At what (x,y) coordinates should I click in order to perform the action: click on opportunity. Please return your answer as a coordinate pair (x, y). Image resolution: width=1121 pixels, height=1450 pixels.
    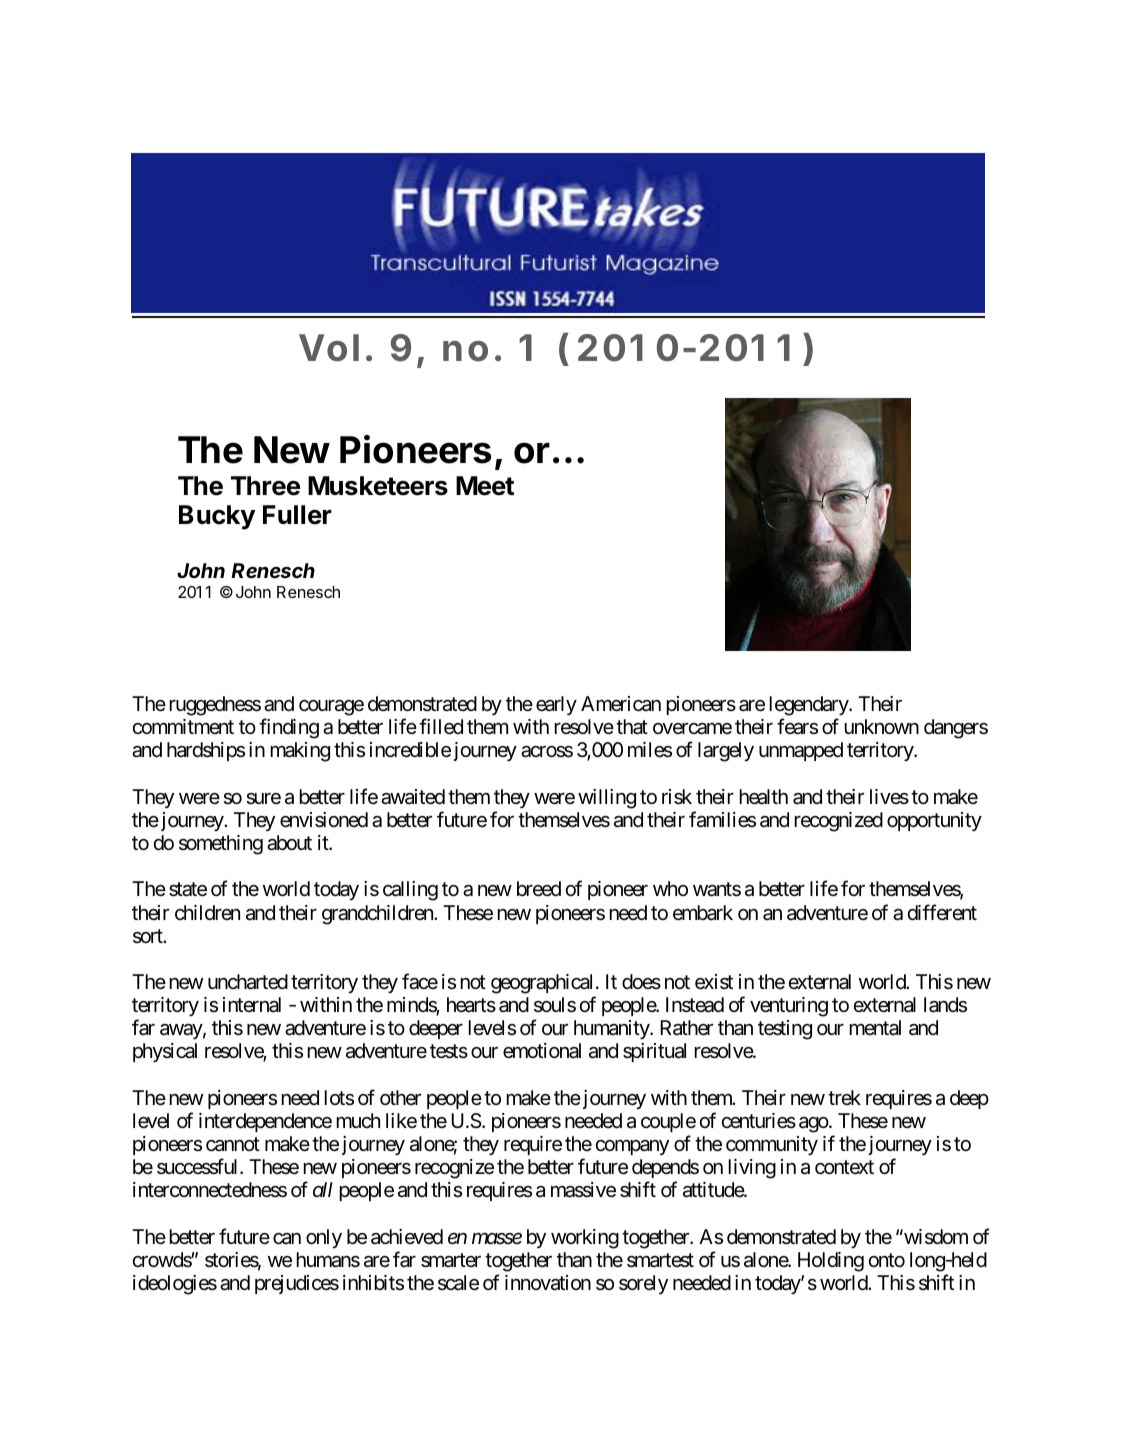
    Looking at the image, I should click on (934, 821).
